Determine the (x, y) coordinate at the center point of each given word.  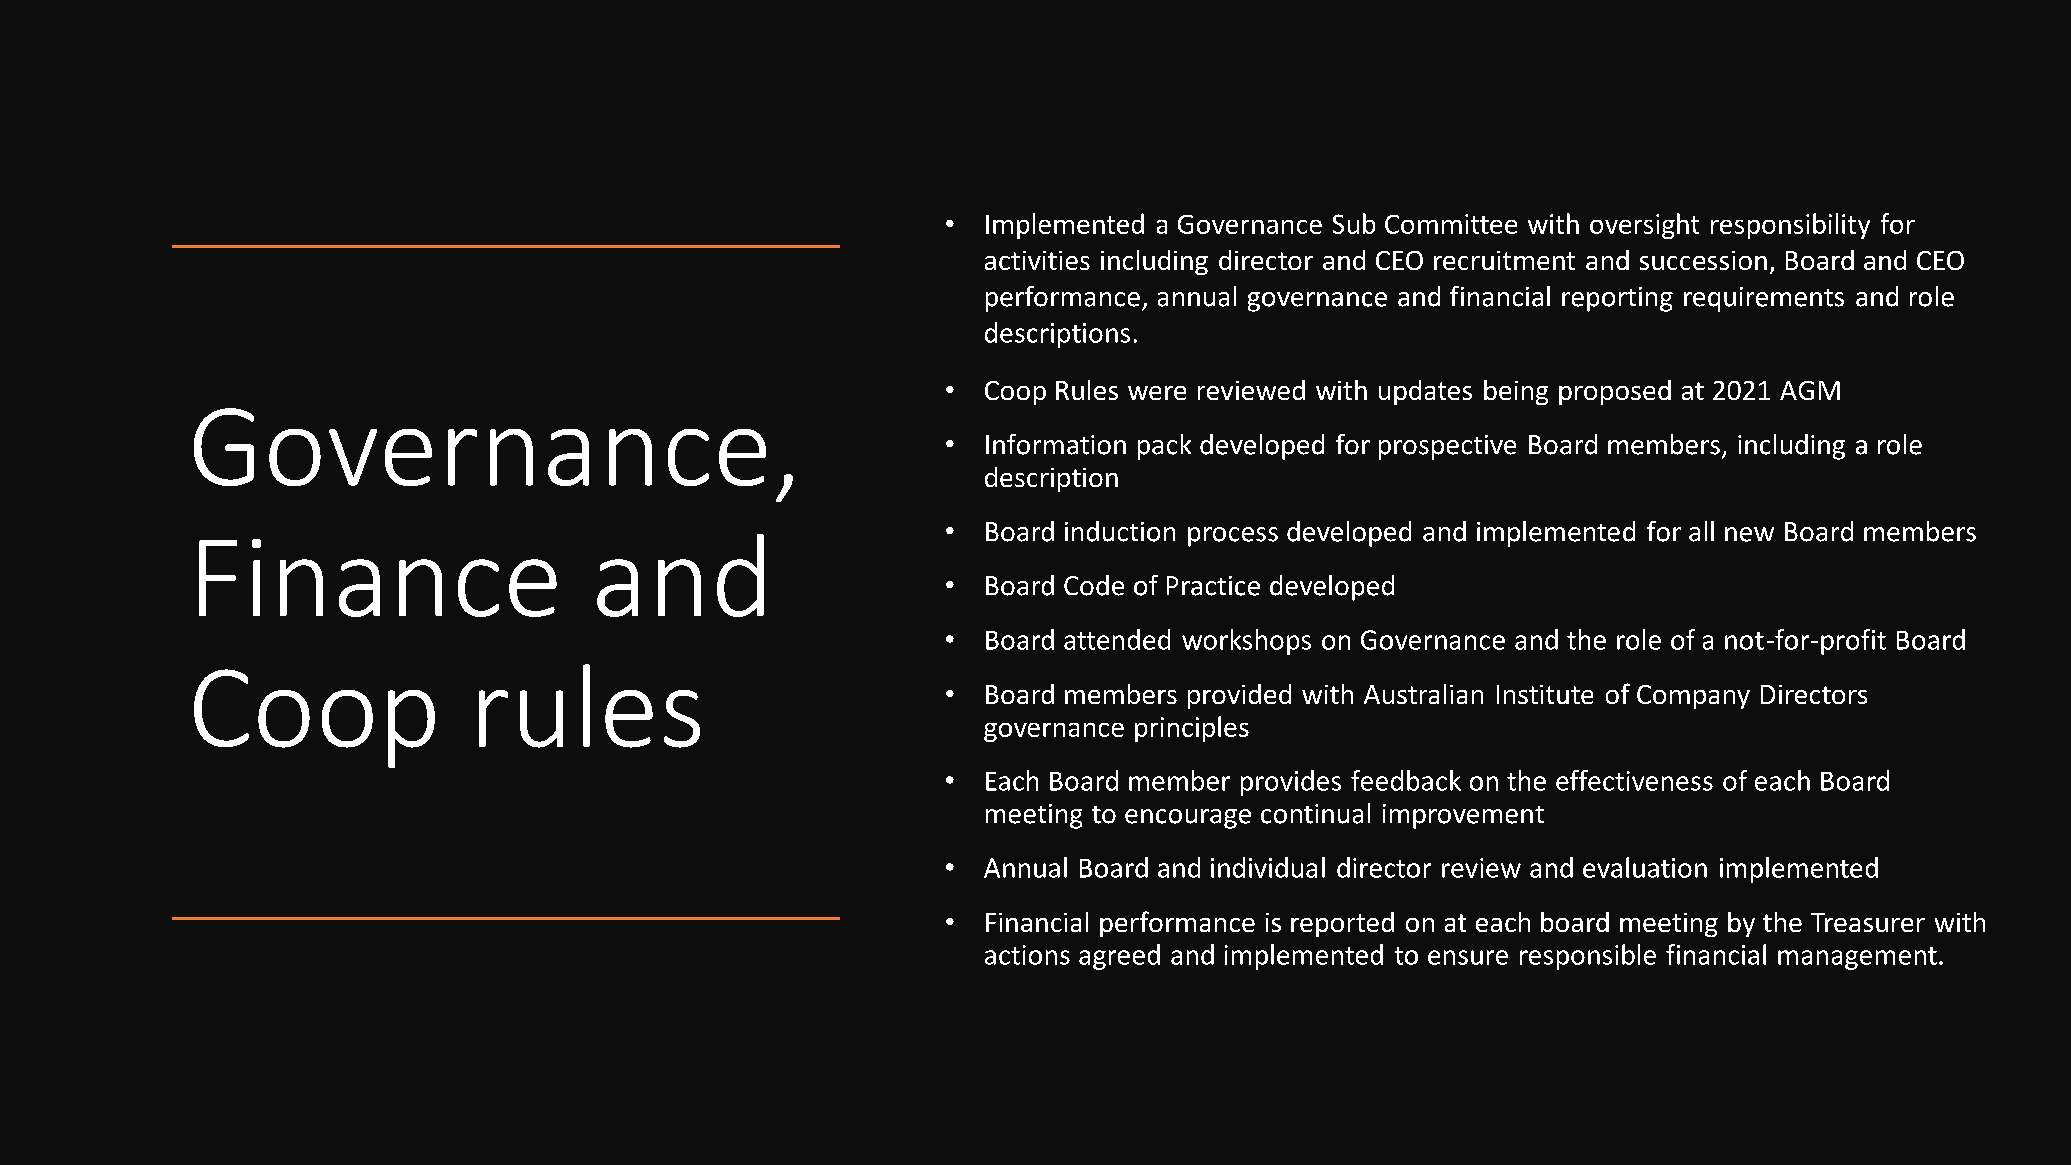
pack (1164, 447)
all (1701, 531)
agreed (1119, 957)
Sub (1354, 223)
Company (1693, 697)
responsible (1588, 957)
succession (1703, 260)
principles (1192, 729)
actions (1027, 955)
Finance (378, 578)
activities (1037, 260)
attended (1117, 639)
